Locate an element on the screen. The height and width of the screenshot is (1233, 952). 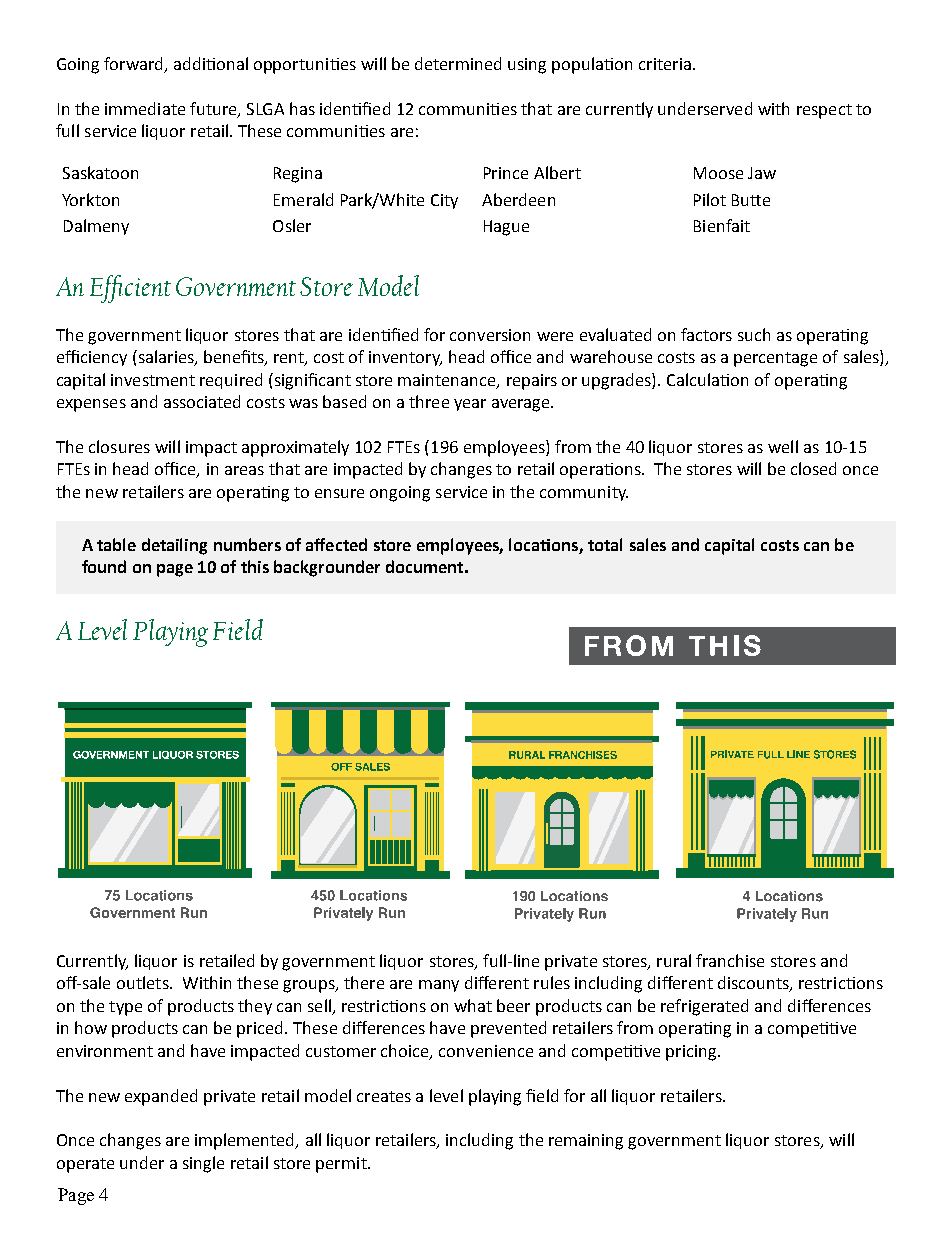
total is located at coordinates (605, 544).
